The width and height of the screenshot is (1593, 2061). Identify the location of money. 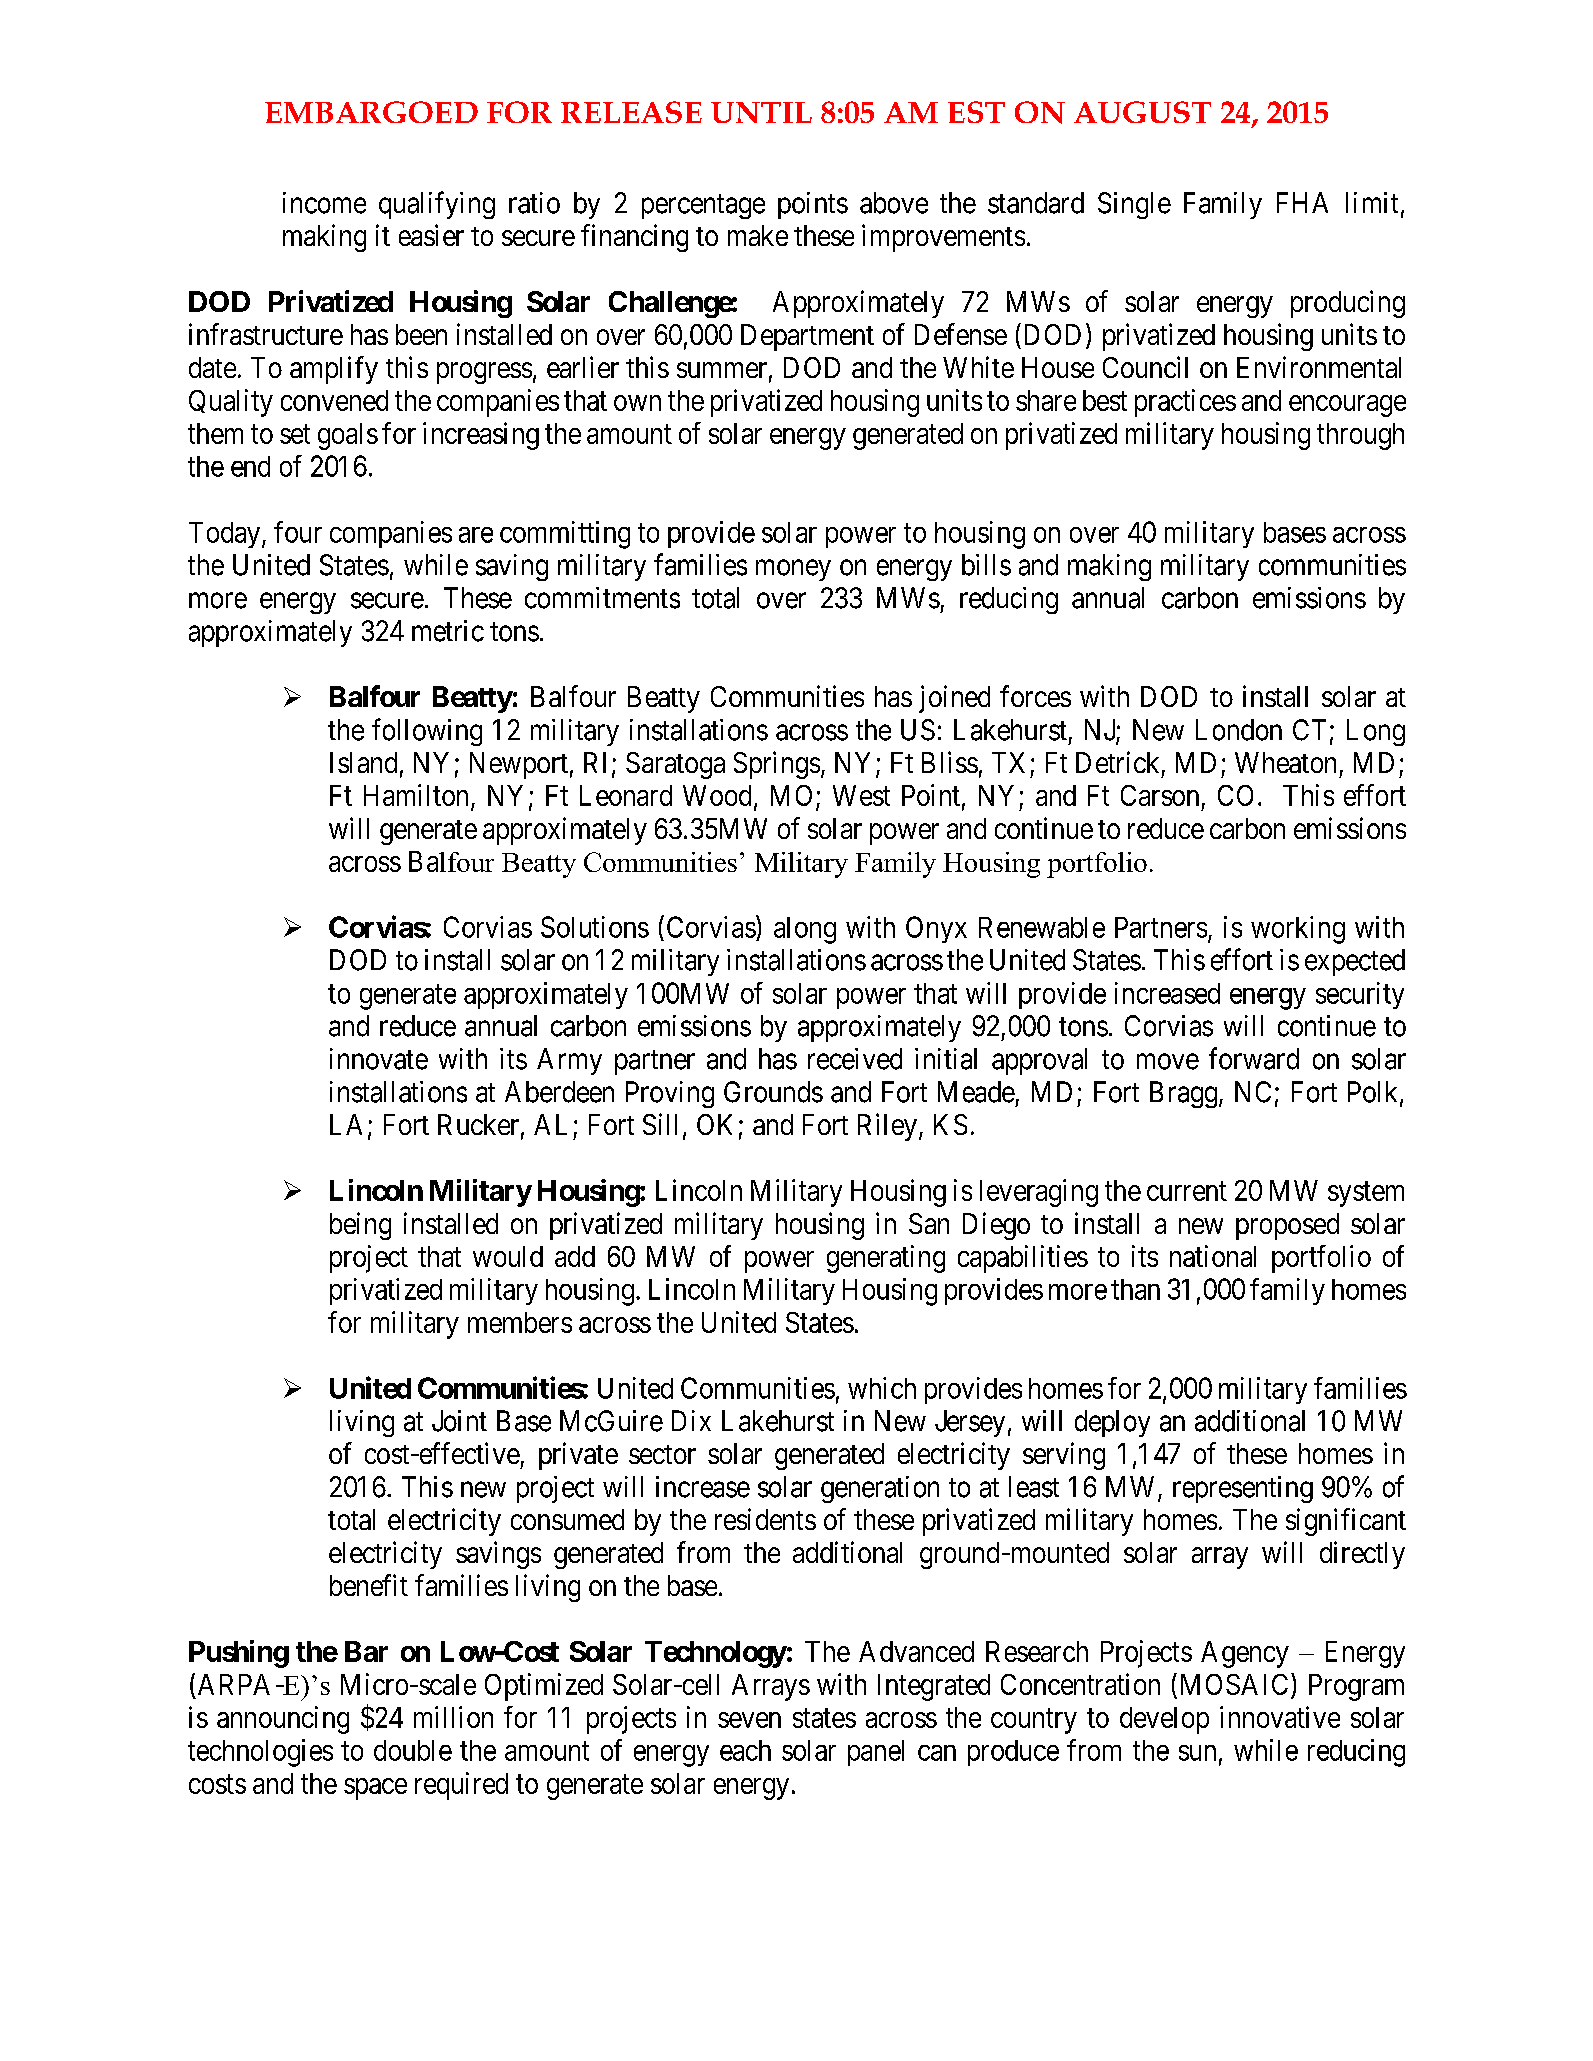
(793, 570).
